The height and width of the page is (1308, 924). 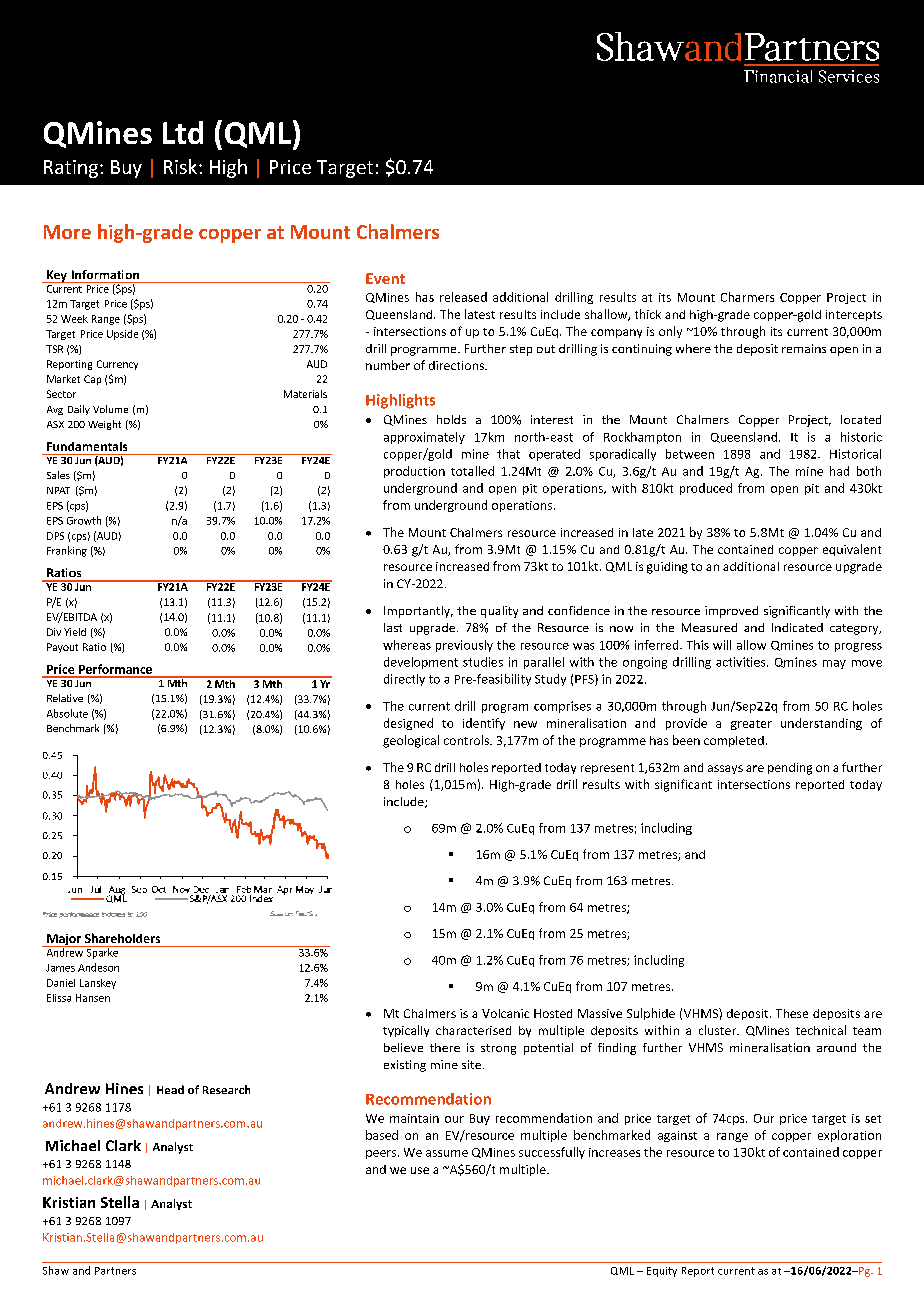 What do you see at coordinates (747, 297) in the page?
I see `Charmers` at bounding box center [747, 297].
